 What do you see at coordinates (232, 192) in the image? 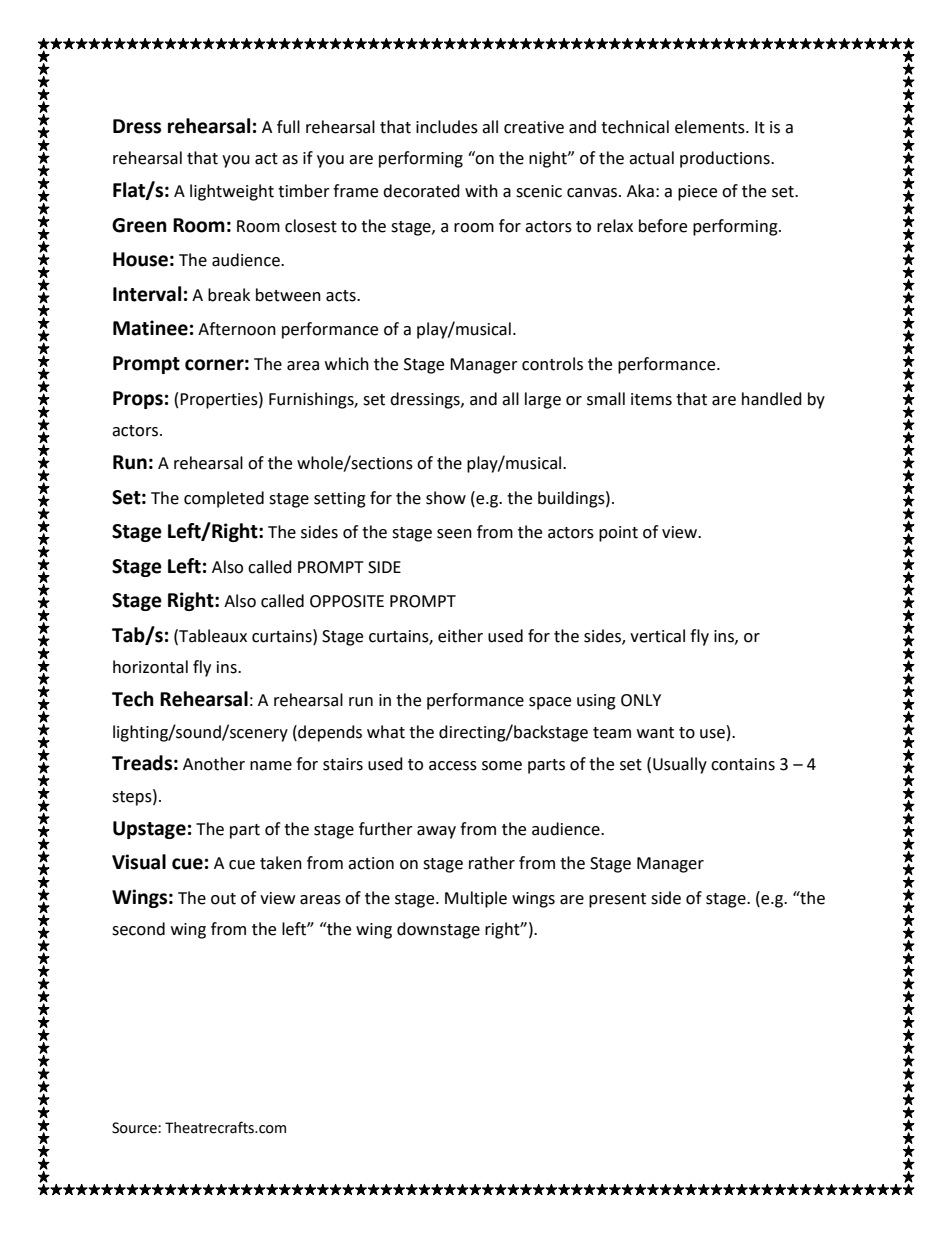
I see `lightweight` at bounding box center [232, 192].
